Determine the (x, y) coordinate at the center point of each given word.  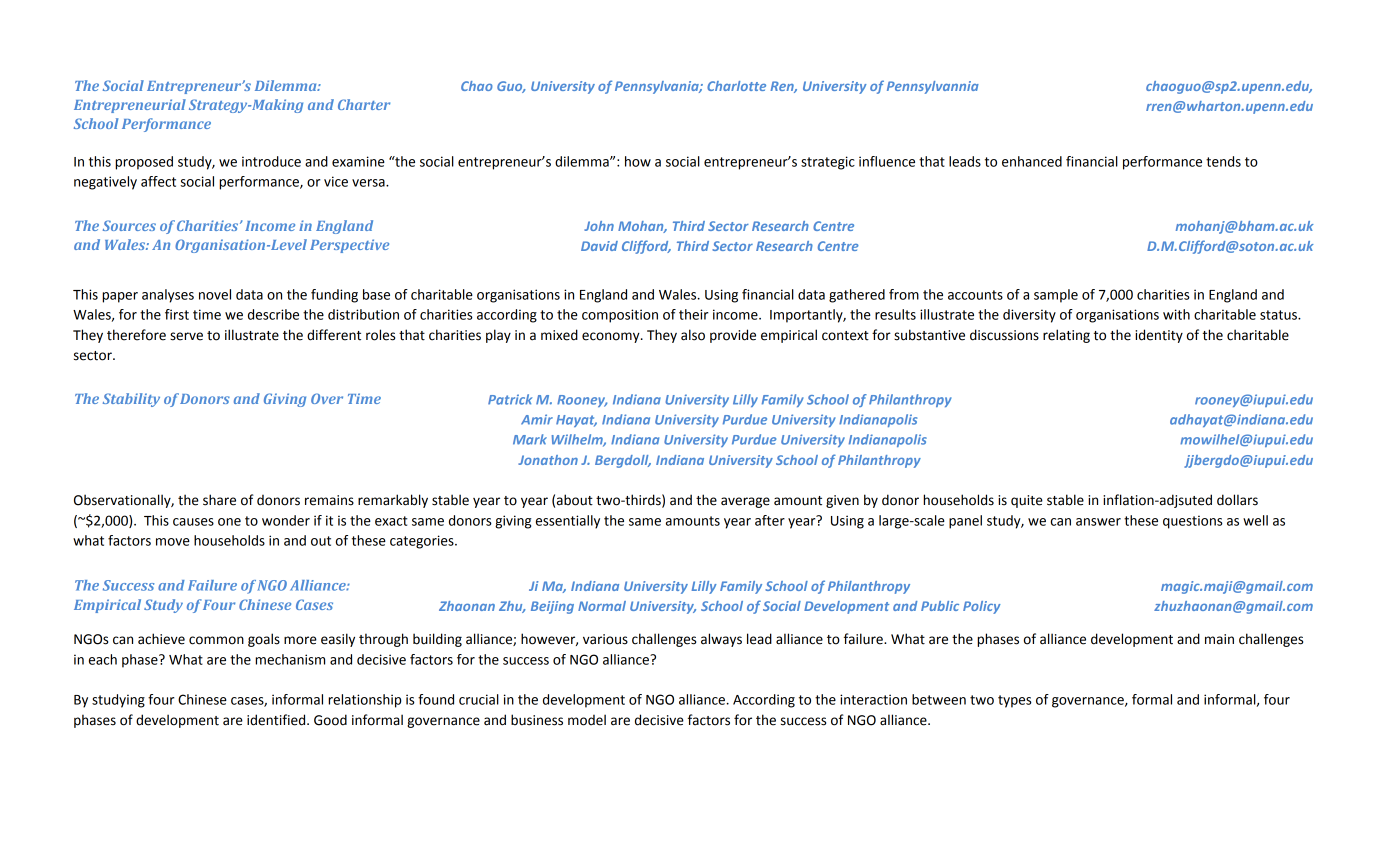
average (745, 502)
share (219, 500)
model (587, 720)
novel (215, 294)
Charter (364, 104)
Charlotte (736, 86)
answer (1098, 522)
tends (1223, 161)
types (1015, 701)
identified (277, 720)
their (694, 314)
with (1176, 314)
